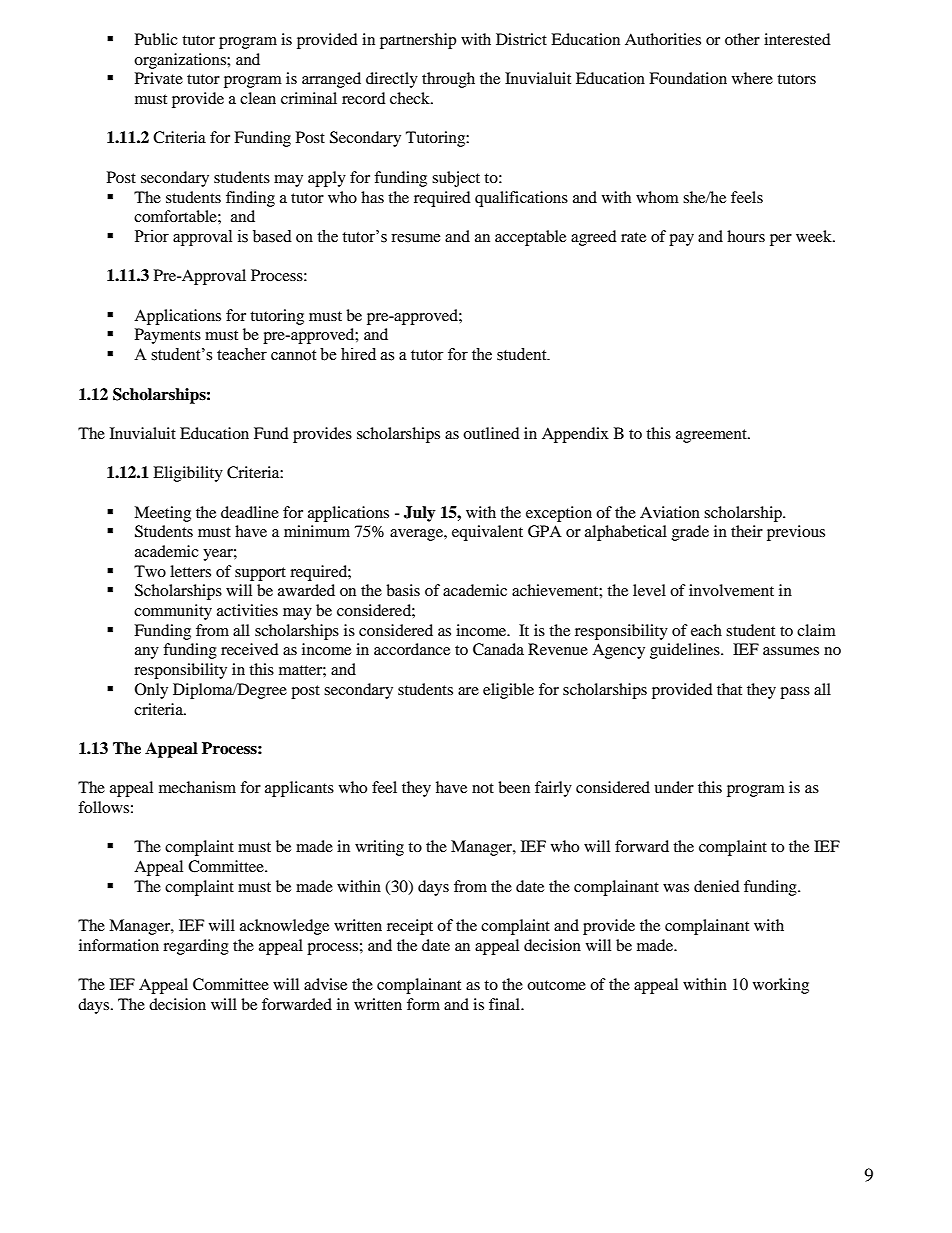 The height and width of the screenshot is (1233, 952). I want to click on final, so click(505, 1004).
